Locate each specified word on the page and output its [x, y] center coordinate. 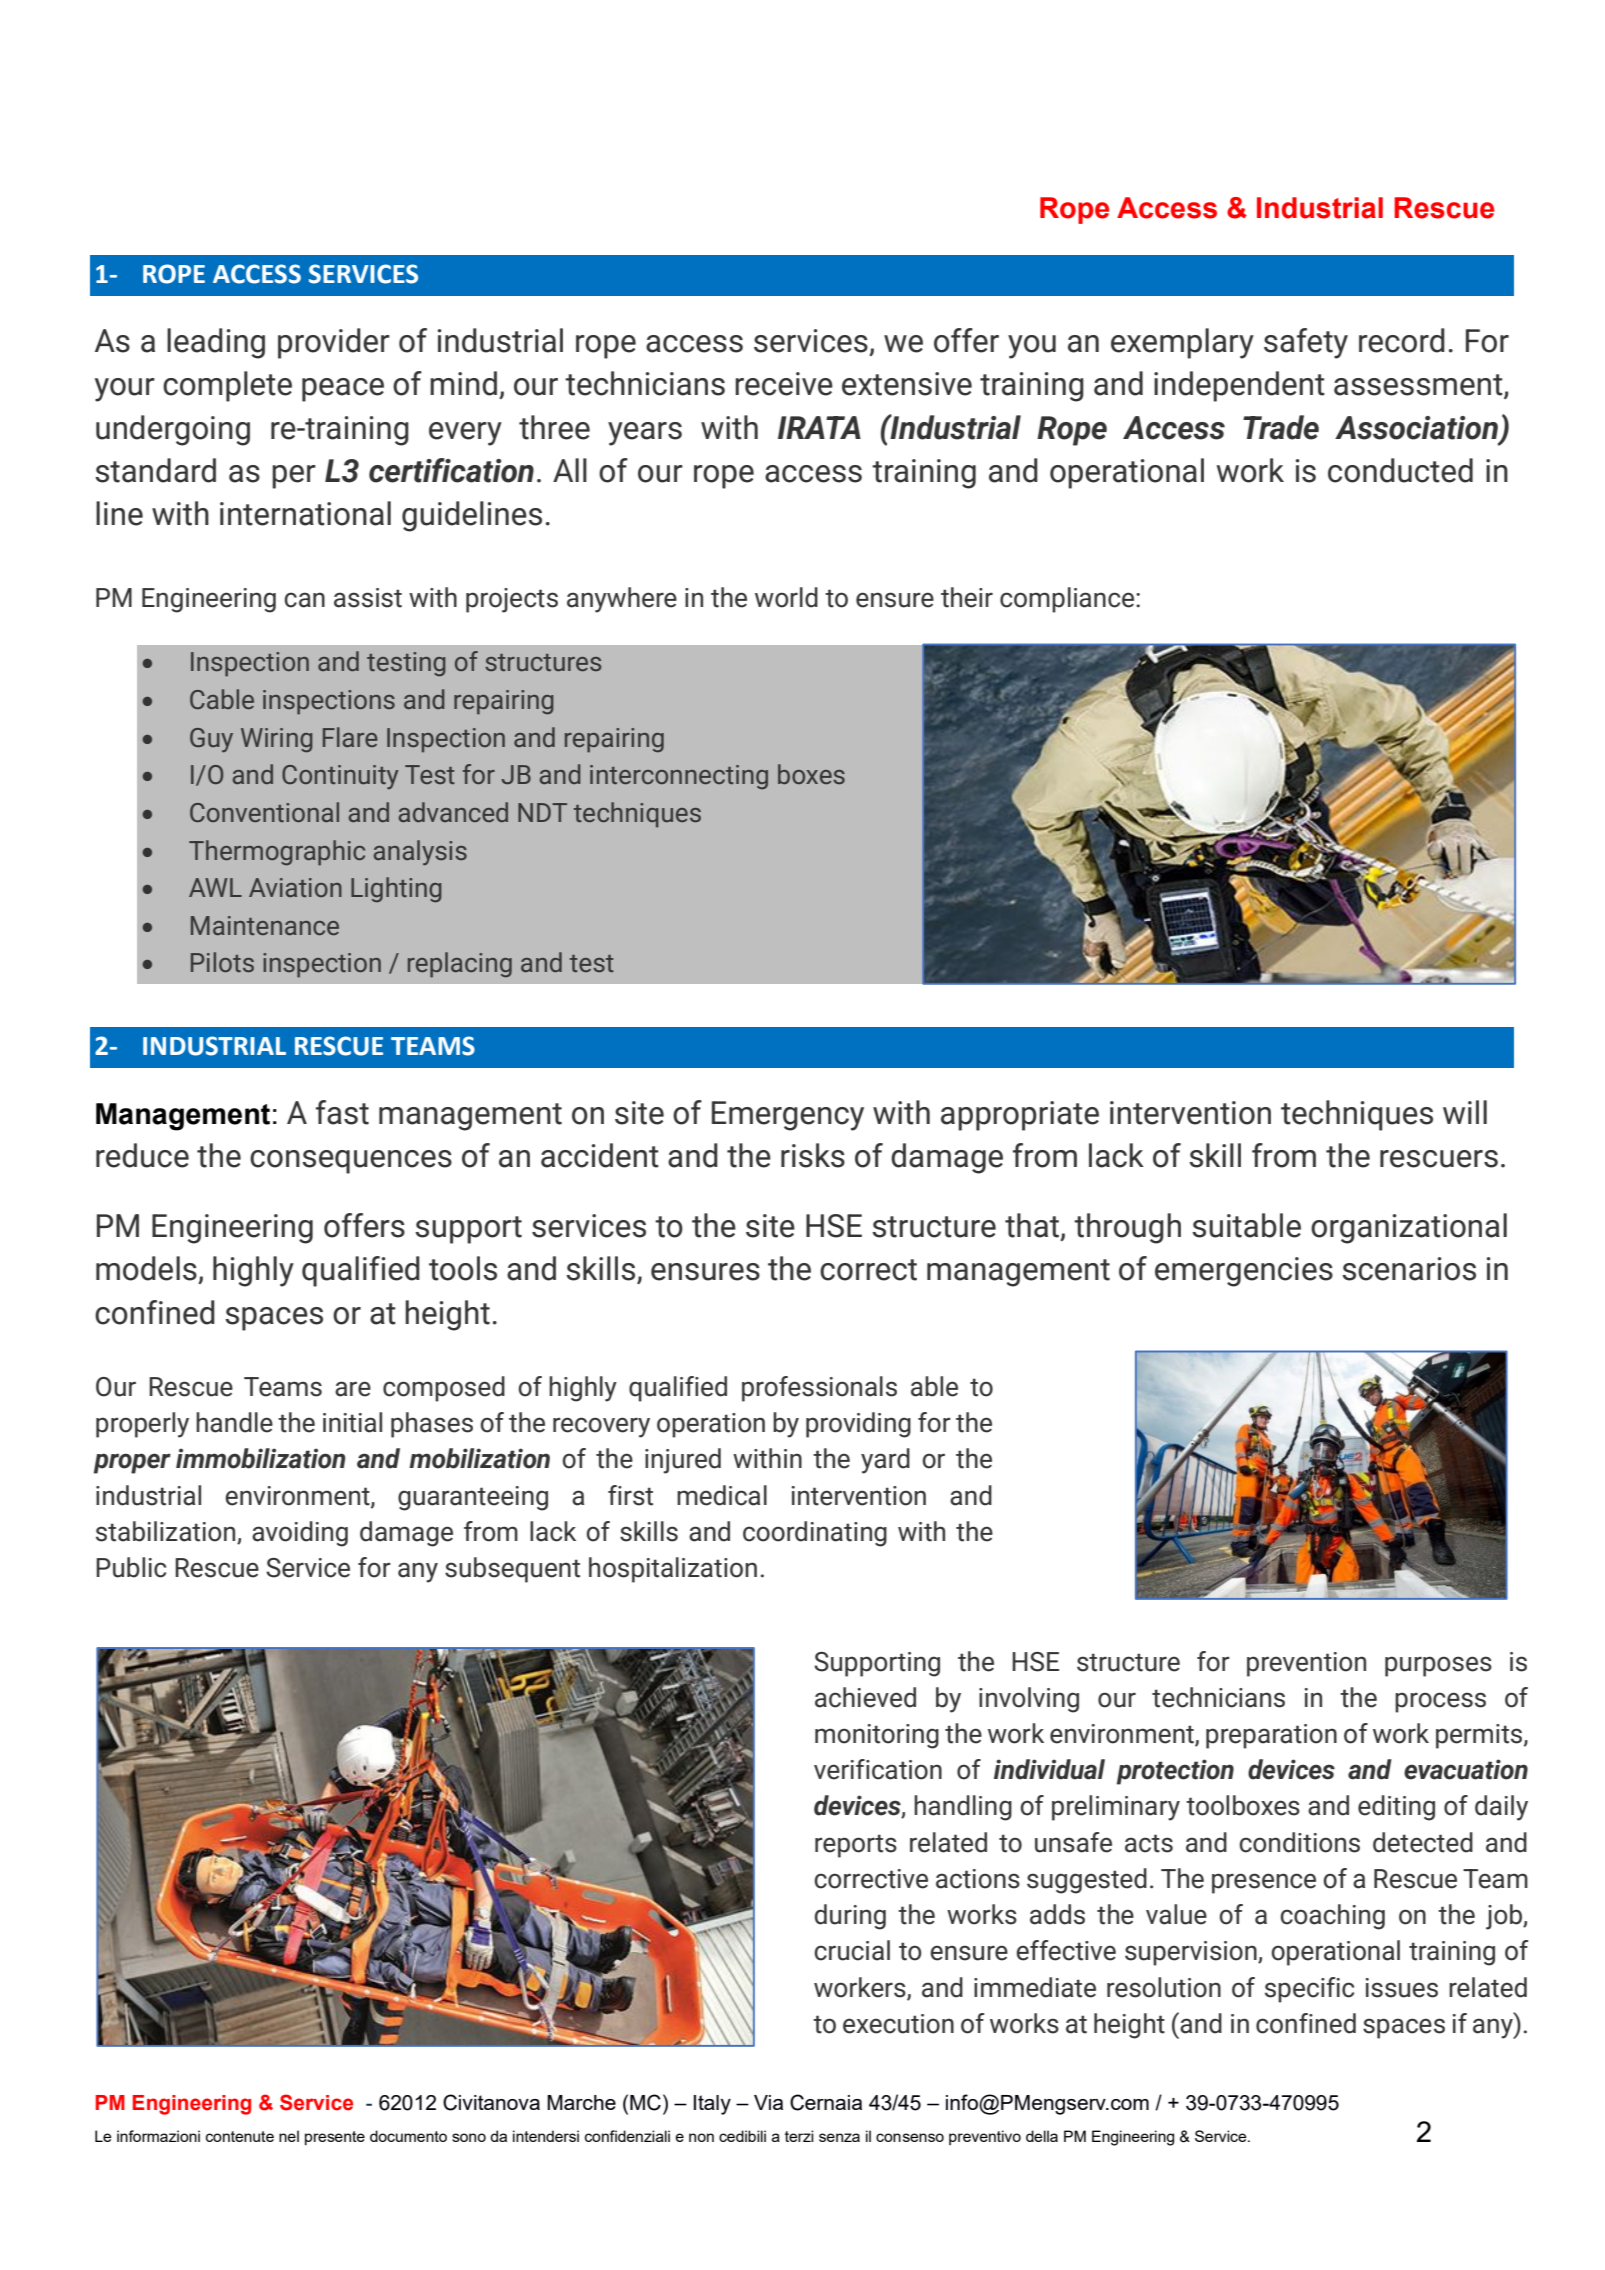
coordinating [815, 1534]
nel [289, 2136]
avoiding [300, 1534]
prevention [1306, 1664]
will [1465, 1112]
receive [784, 384]
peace [343, 390]
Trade [1281, 427]
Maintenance [265, 925]
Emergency [788, 1116]
